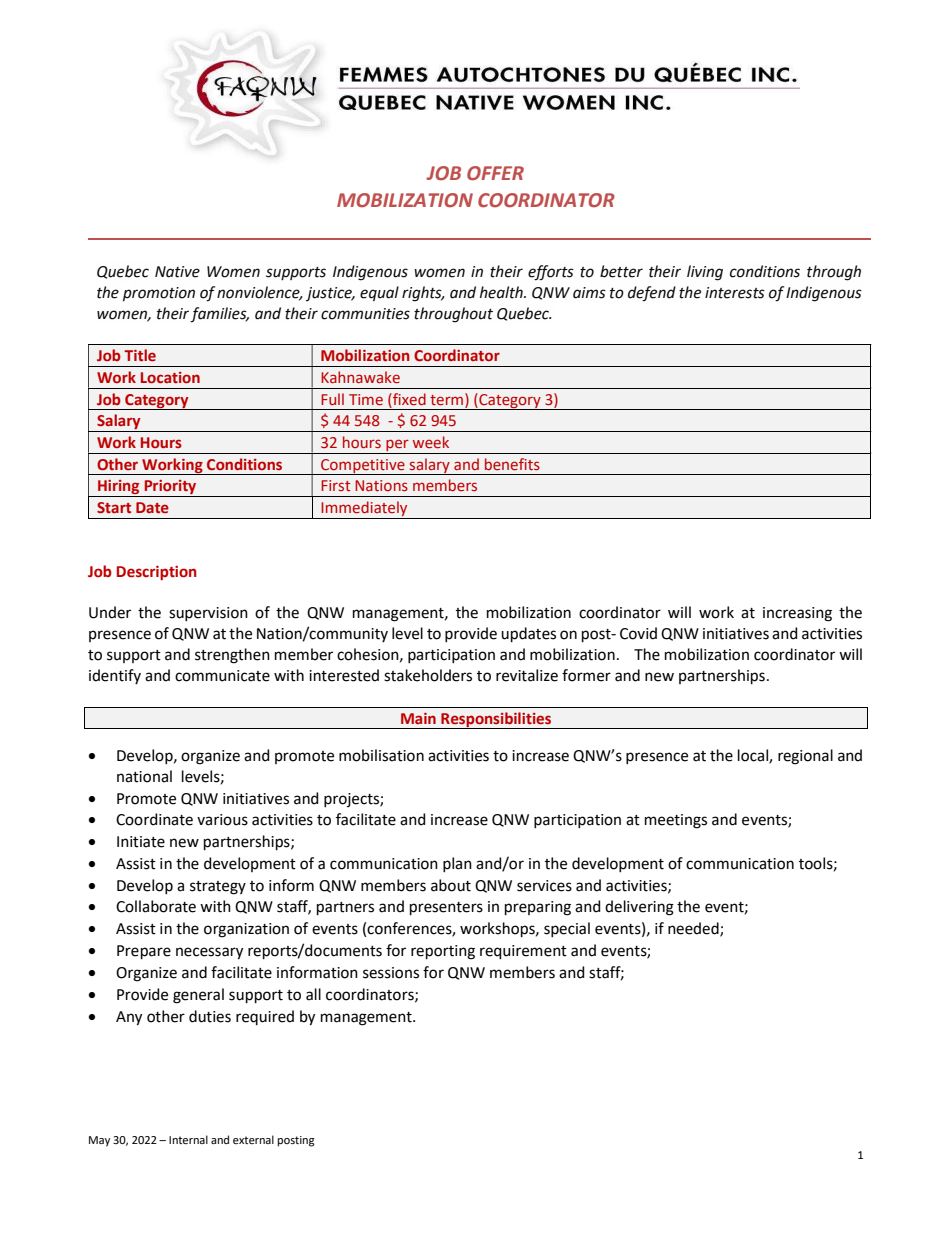  Describe the element at coordinates (705, 273) in the screenshot. I see `living` at that location.
